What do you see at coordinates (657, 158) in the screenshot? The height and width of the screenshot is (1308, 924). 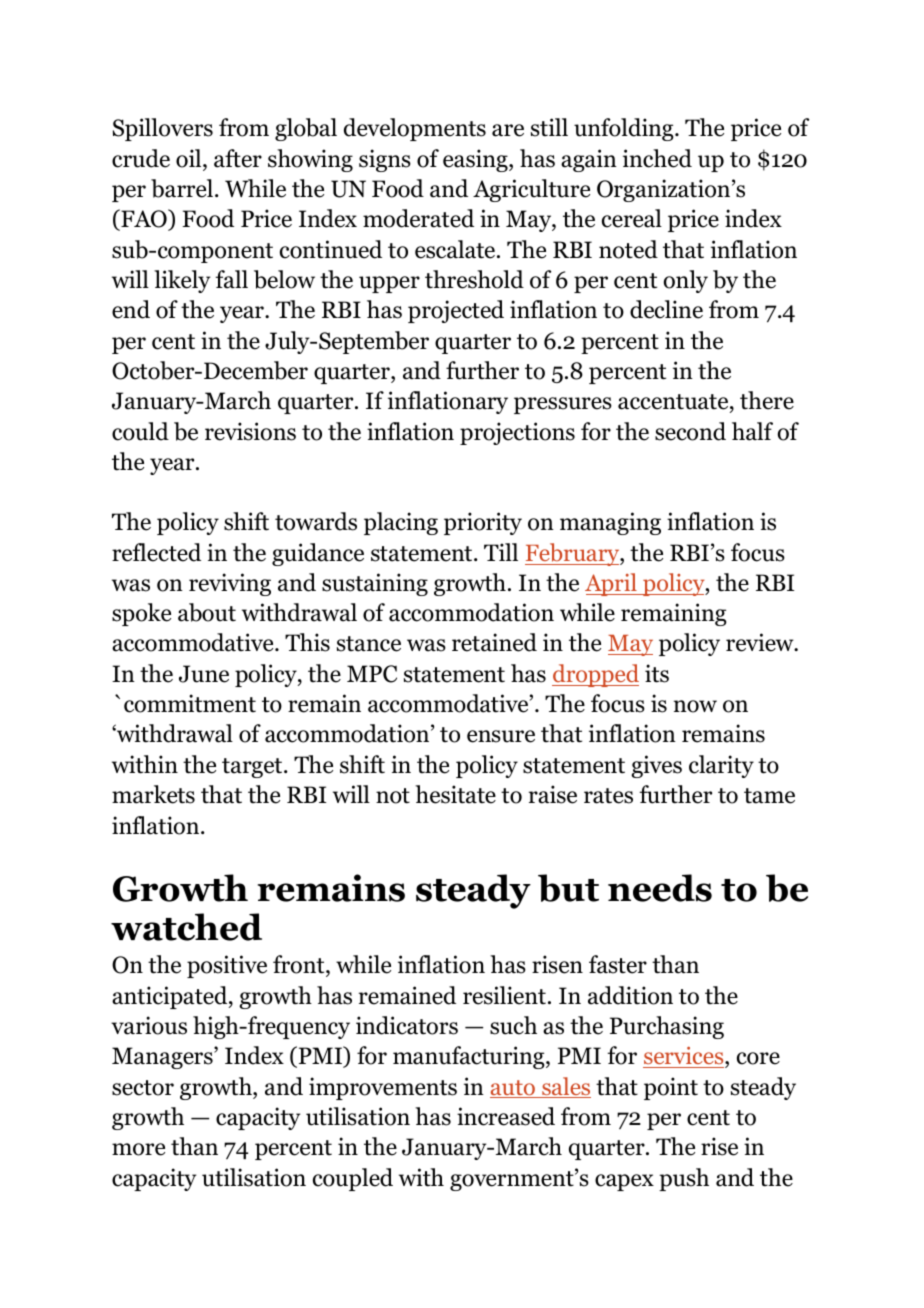 I see `inched` at bounding box center [657, 158].
